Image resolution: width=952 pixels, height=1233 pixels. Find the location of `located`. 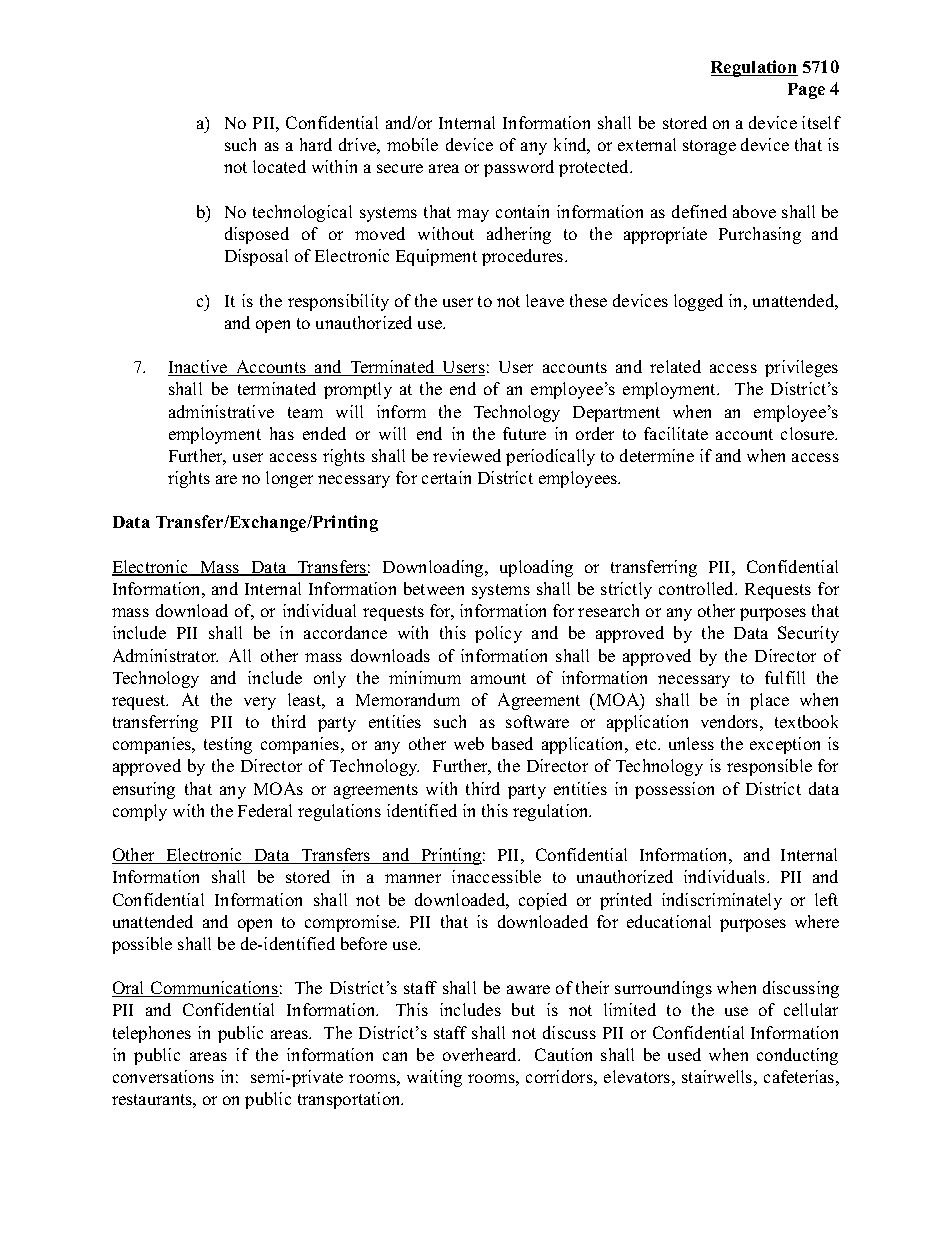

located is located at coordinates (279, 166).
